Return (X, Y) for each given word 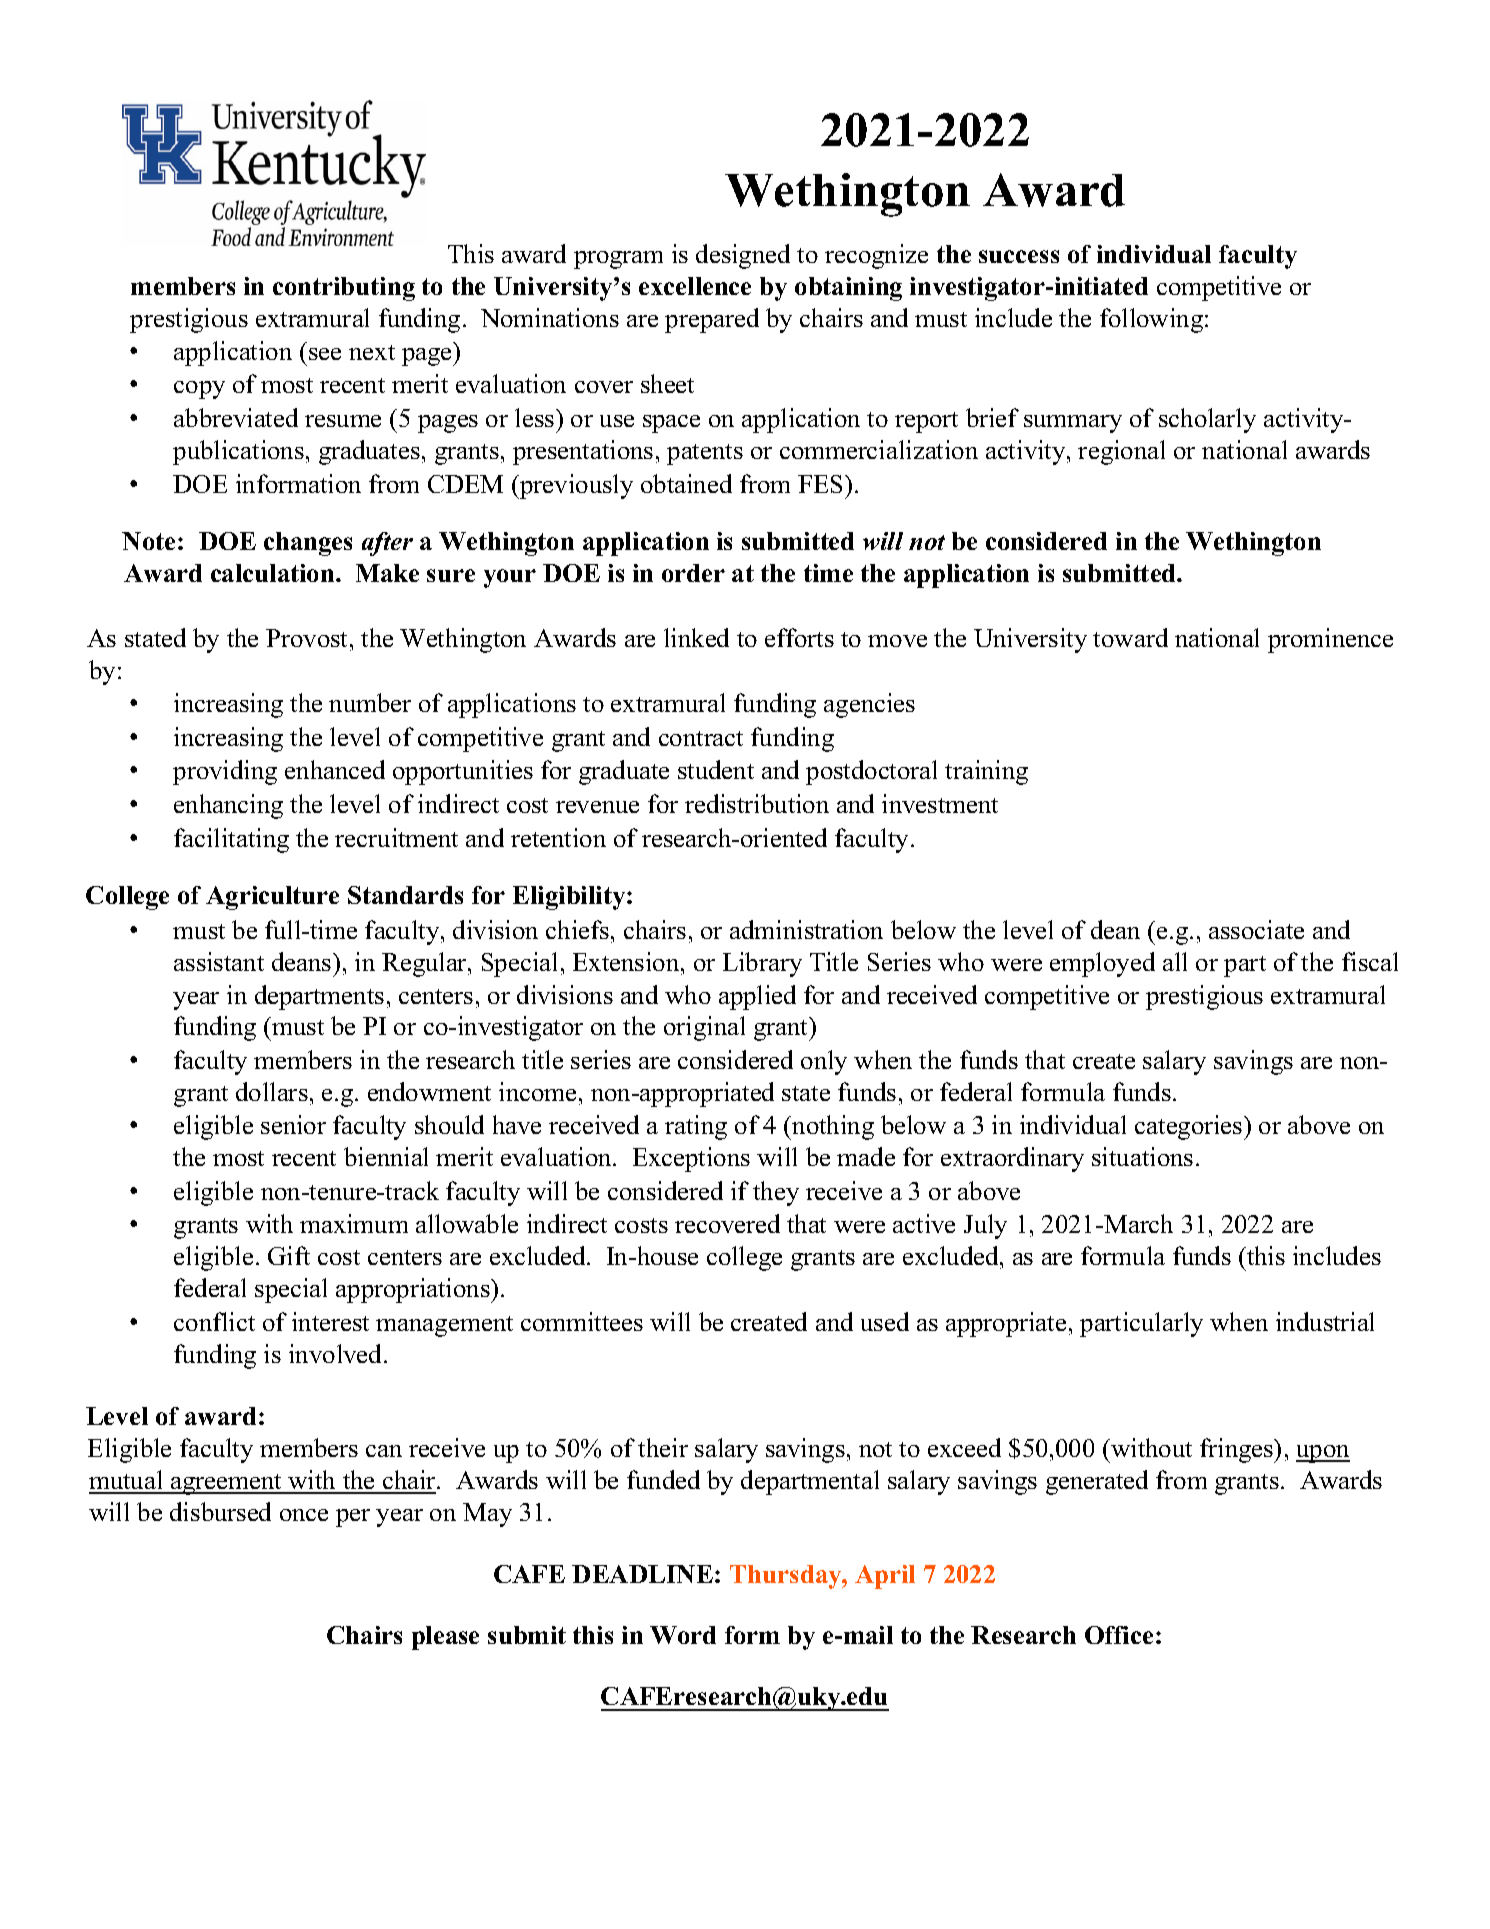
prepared (712, 320)
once (304, 1515)
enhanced (335, 769)
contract (701, 738)
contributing (344, 289)
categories (1190, 1127)
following (1153, 320)
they (776, 1193)
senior (293, 1124)
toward (1130, 637)
